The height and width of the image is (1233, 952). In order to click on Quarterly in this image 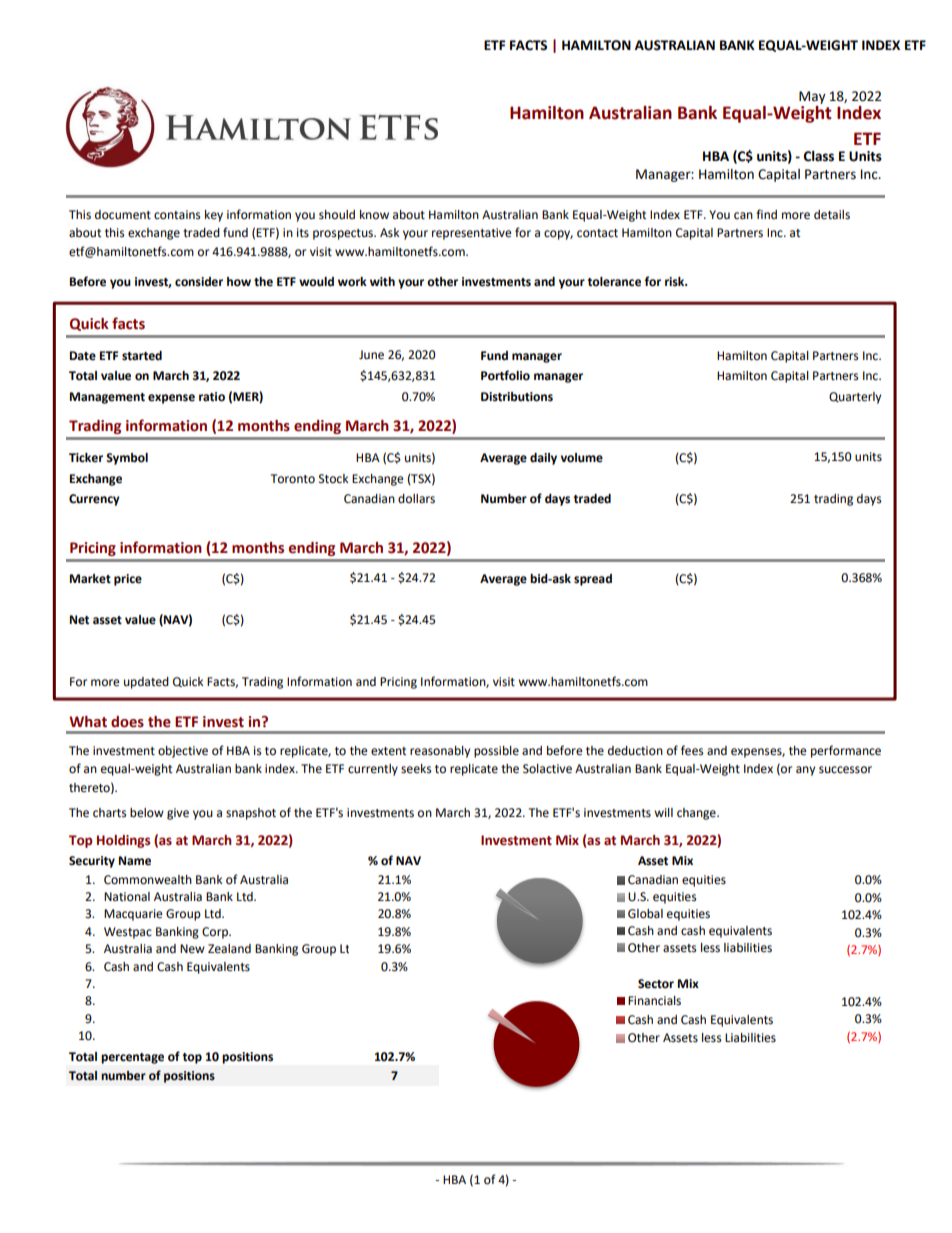, I will do `click(855, 398)`.
